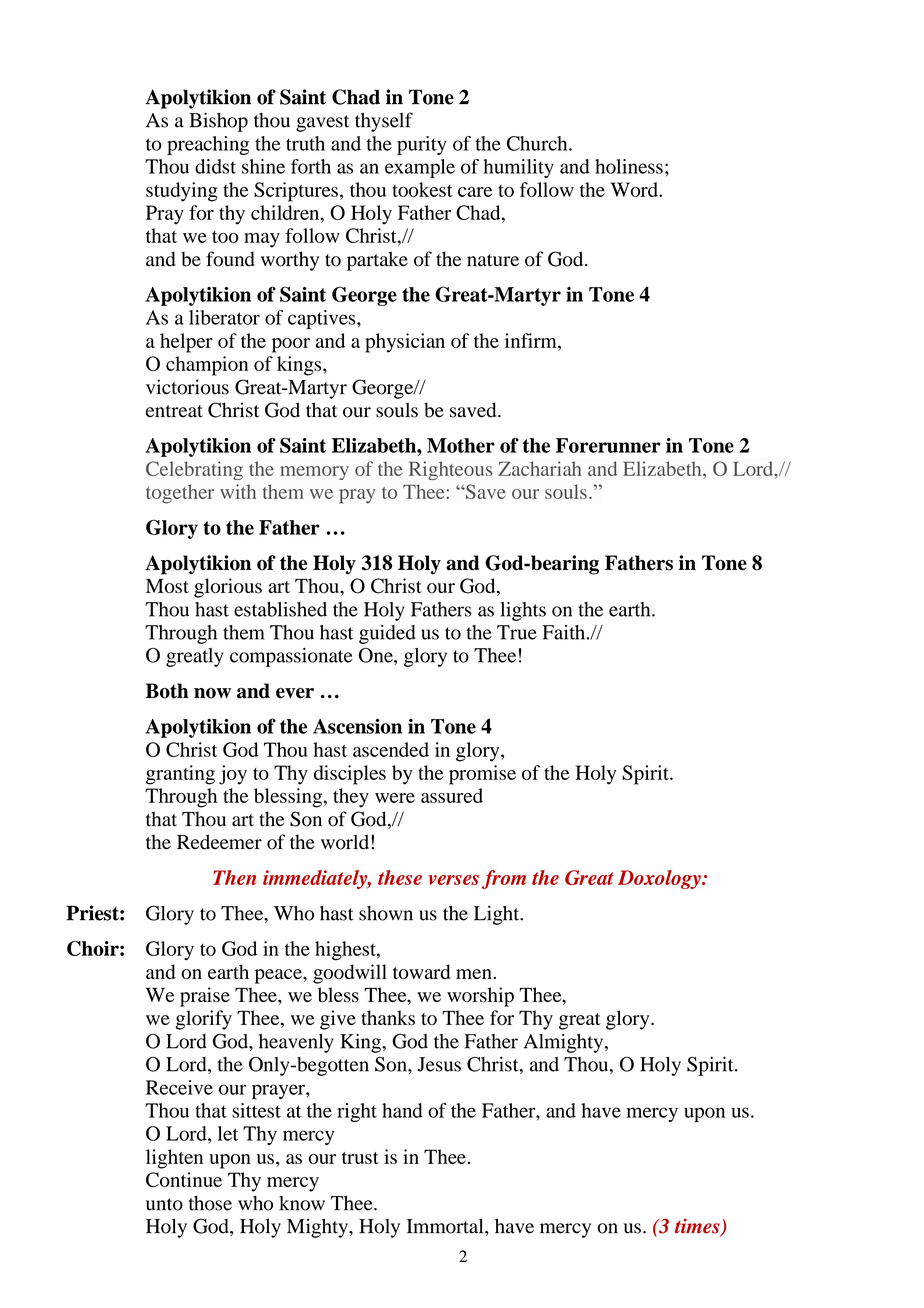 The height and width of the page is (1308, 924). I want to click on champion, so click(207, 366).
